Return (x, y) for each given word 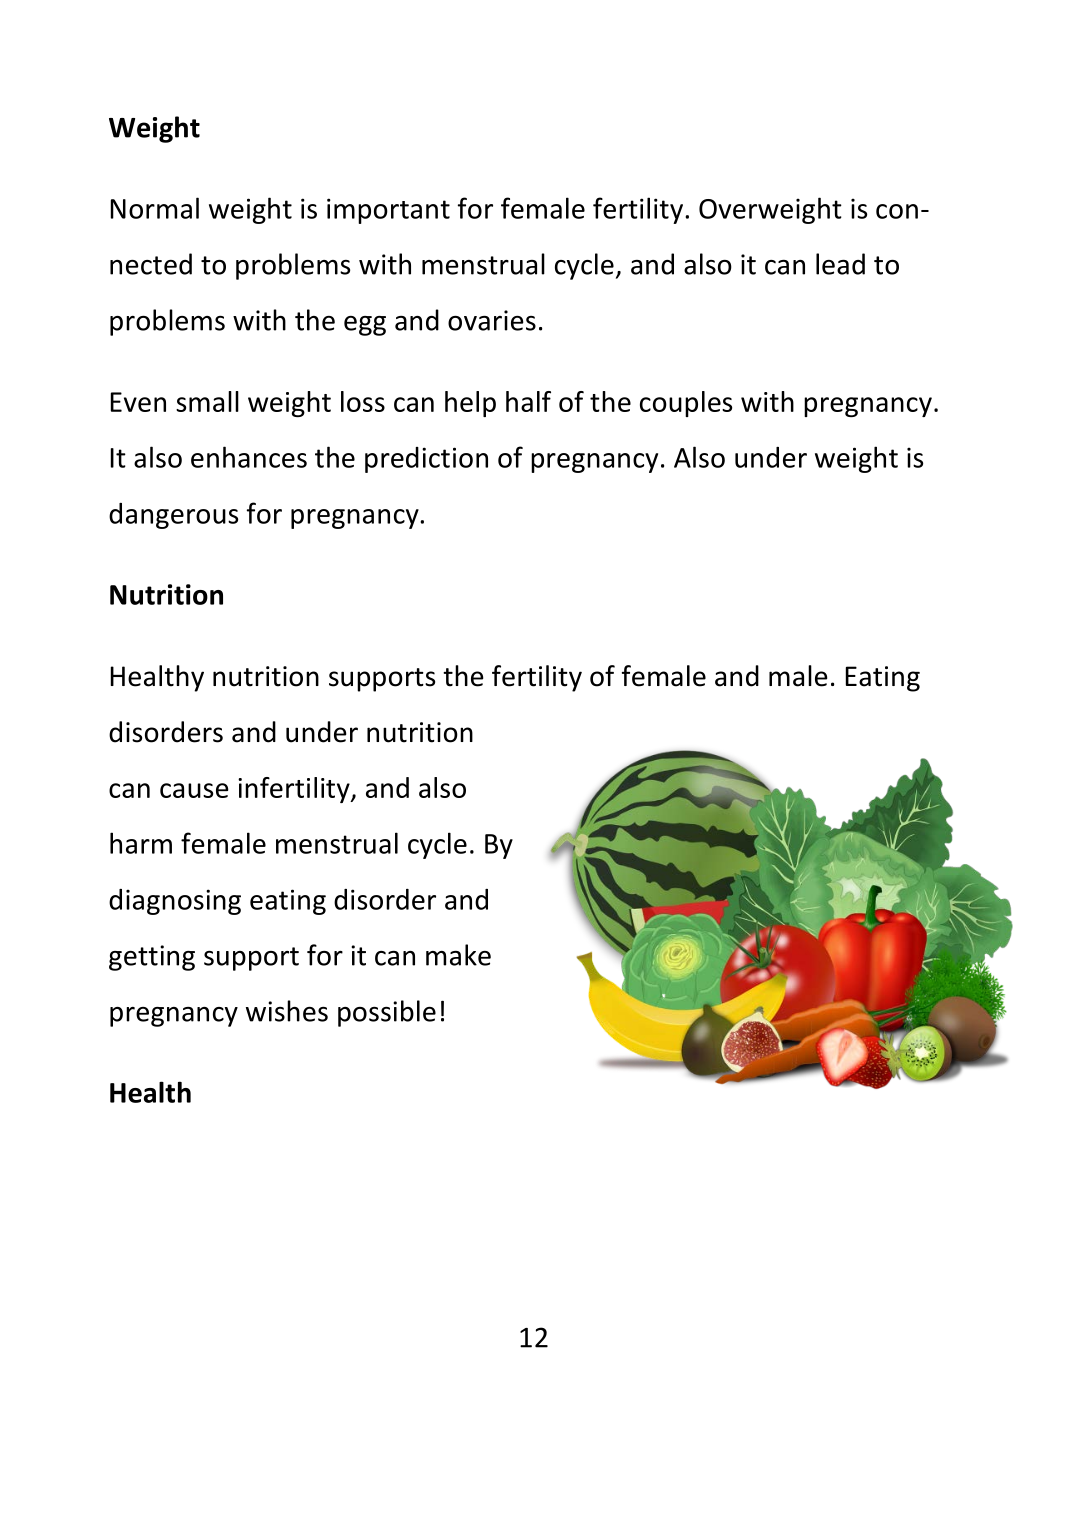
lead (840, 264)
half (528, 401)
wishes (287, 1011)
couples (686, 404)
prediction (426, 460)
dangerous (173, 516)
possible (387, 1013)
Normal (155, 208)
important (388, 211)
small (207, 401)
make (458, 955)
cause (194, 790)
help (470, 404)
